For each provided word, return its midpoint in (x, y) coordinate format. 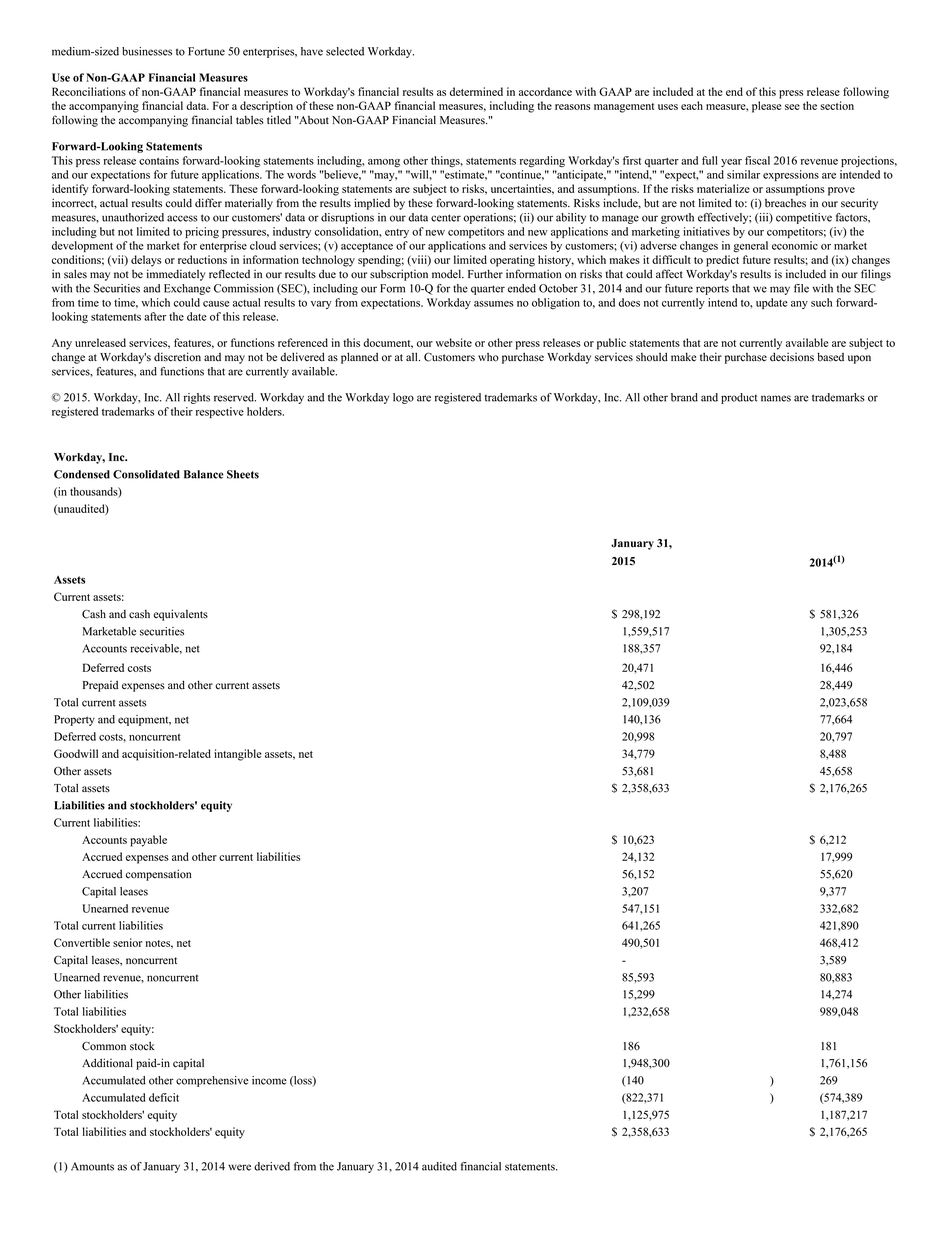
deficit (164, 1097)
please (766, 107)
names (776, 398)
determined (476, 91)
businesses (147, 51)
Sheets (243, 474)
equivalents (180, 615)
